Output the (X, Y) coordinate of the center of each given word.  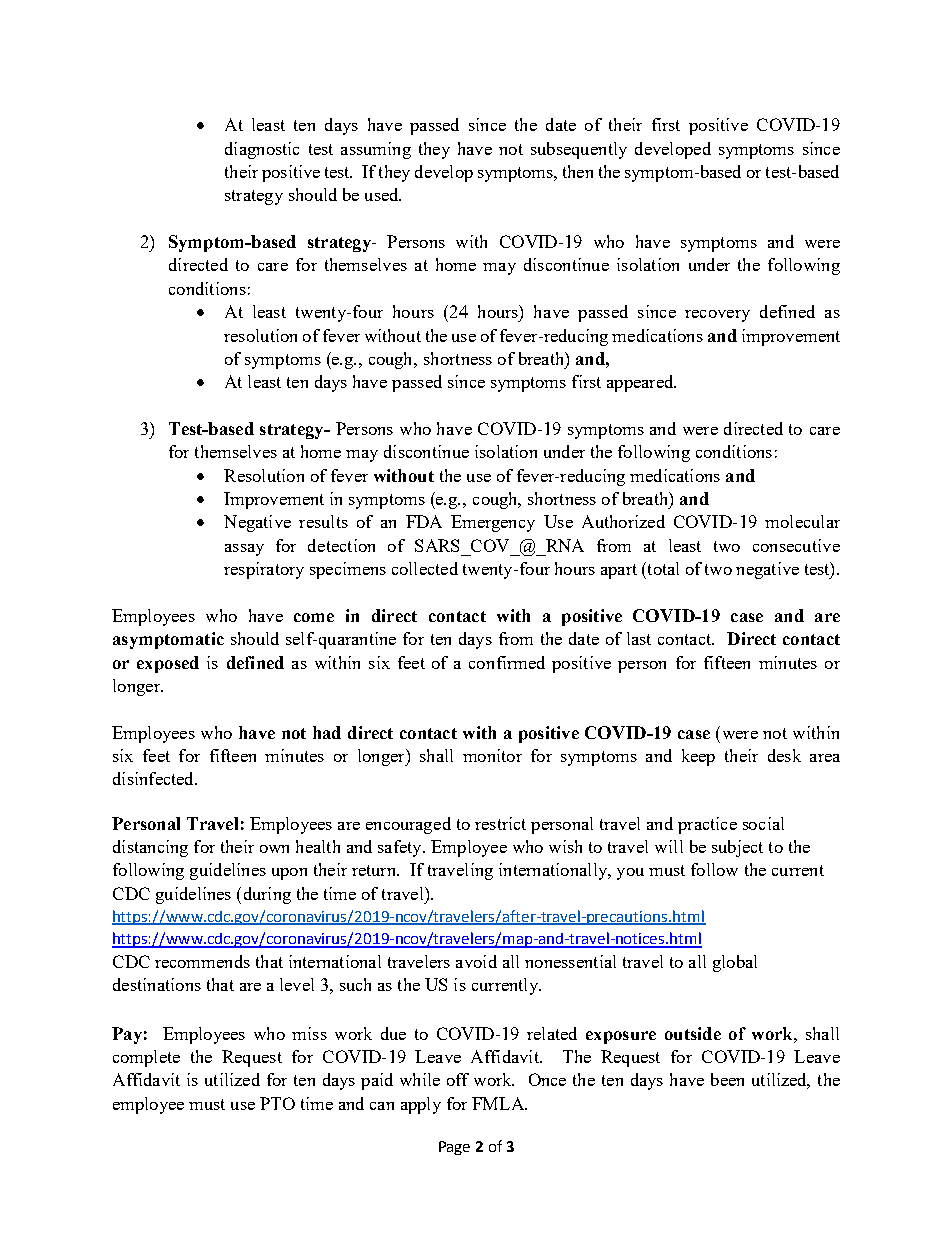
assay (244, 550)
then (578, 171)
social (763, 823)
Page (454, 1148)
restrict (500, 823)
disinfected (154, 778)
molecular (802, 521)
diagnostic (262, 150)
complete (146, 1058)
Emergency (493, 523)
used (383, 194)
